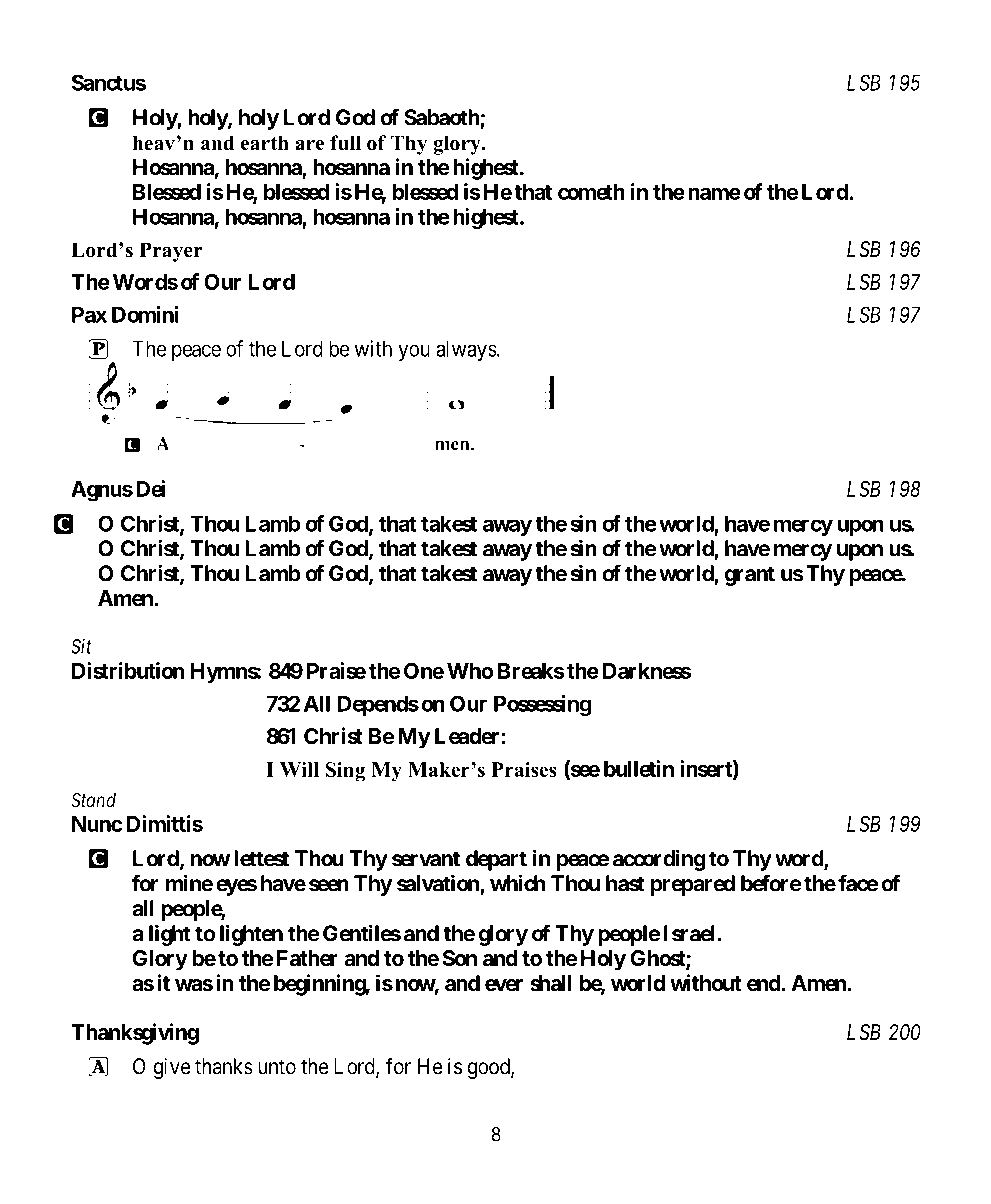  What do you see at coordinates (345, 143) in the document?
I see `full` at bounding box center [345, 143].
